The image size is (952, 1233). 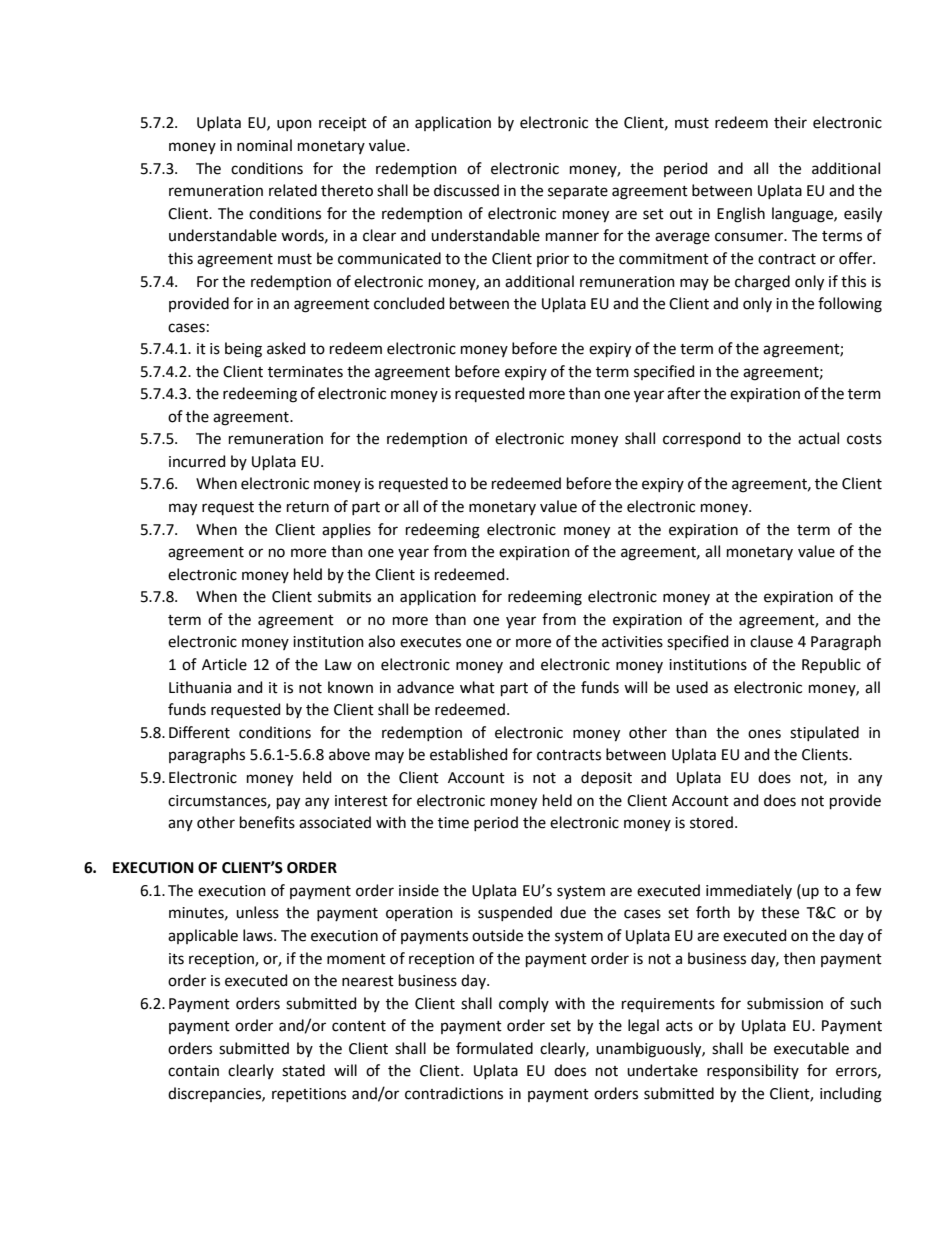 I want to click on submits, so click(x=344, y=596).
